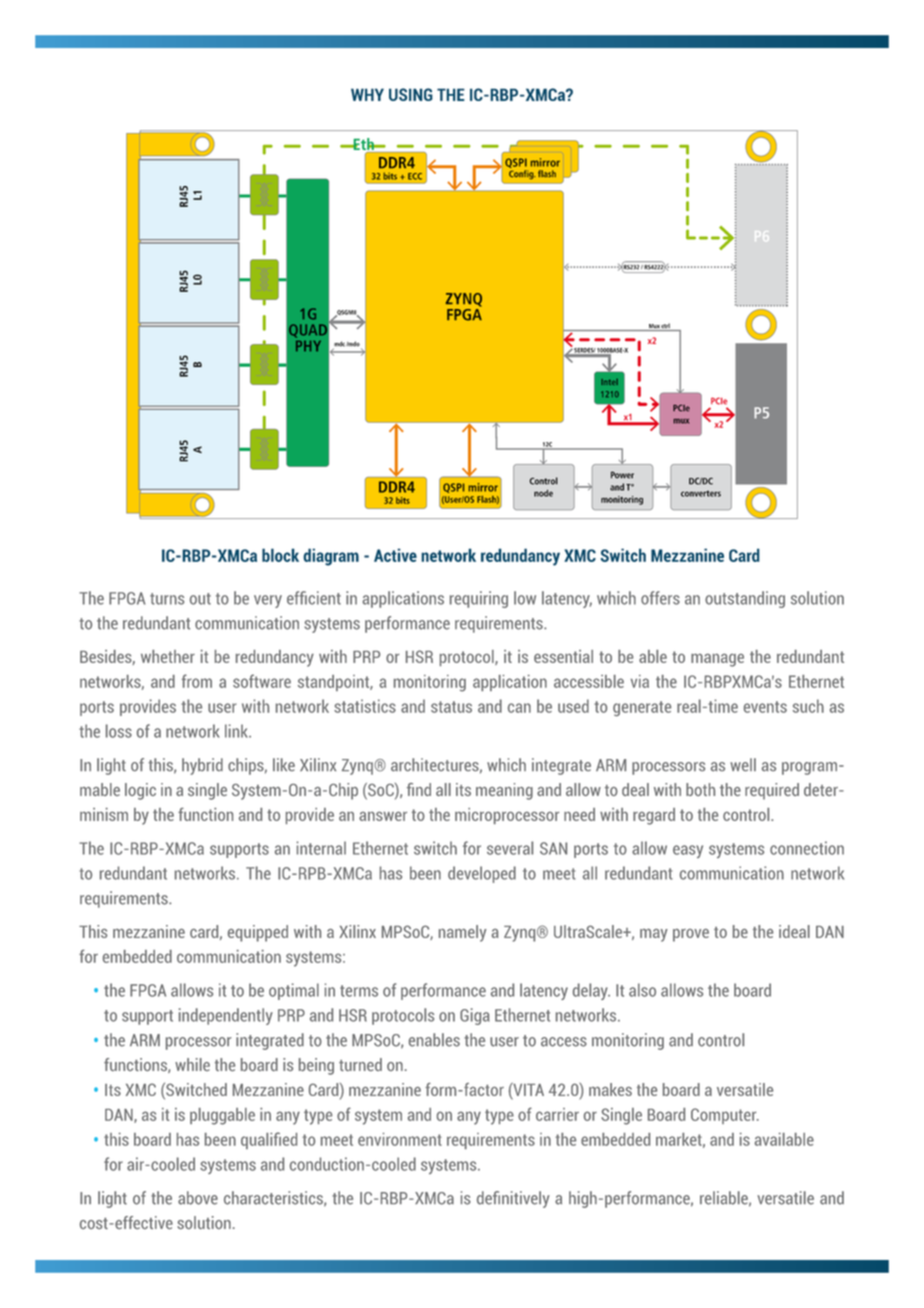 The width and height of the document is (924, 1308). What do you see at coordinates (513, 1199) in the document?
I see `definitively` at bounding box center [513, 1199].
